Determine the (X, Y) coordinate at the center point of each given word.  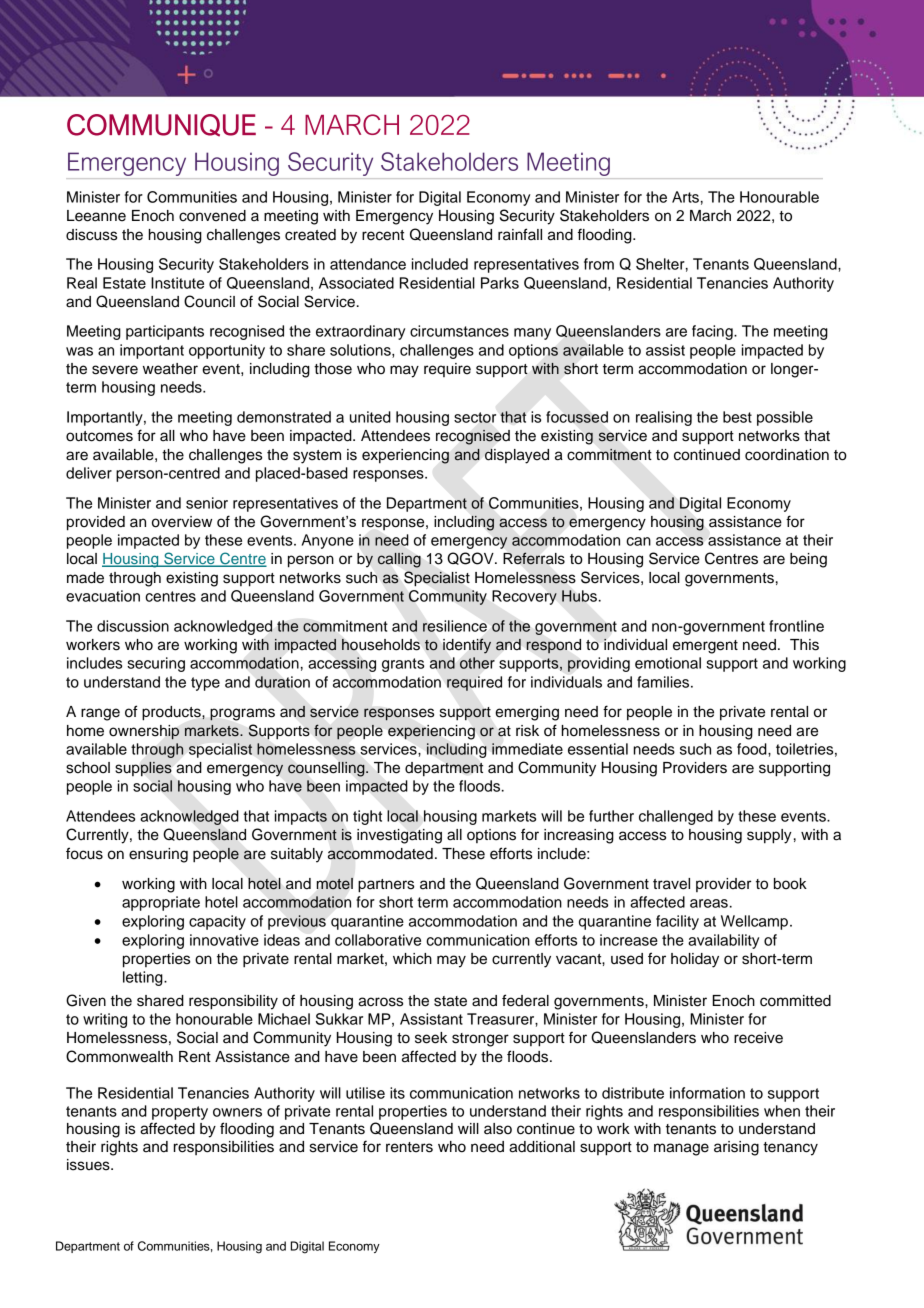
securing (156, 664)
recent (383, 235)
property (180, 1113)
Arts (685, 197)
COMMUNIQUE (161, 125)
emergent (705, 647)
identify (467, 646)
